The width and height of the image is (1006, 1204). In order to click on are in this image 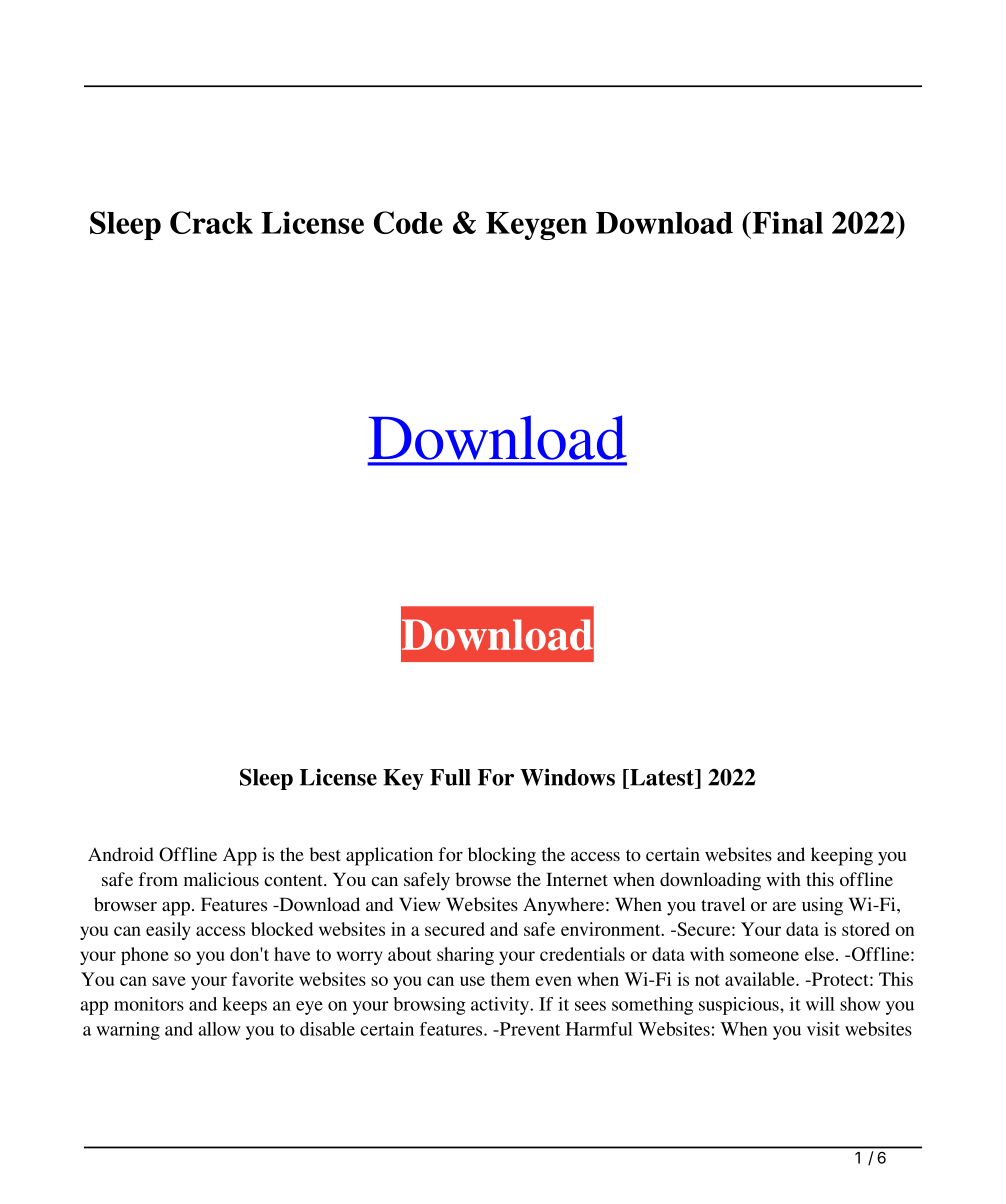, I will do `click(784, 906)`.
